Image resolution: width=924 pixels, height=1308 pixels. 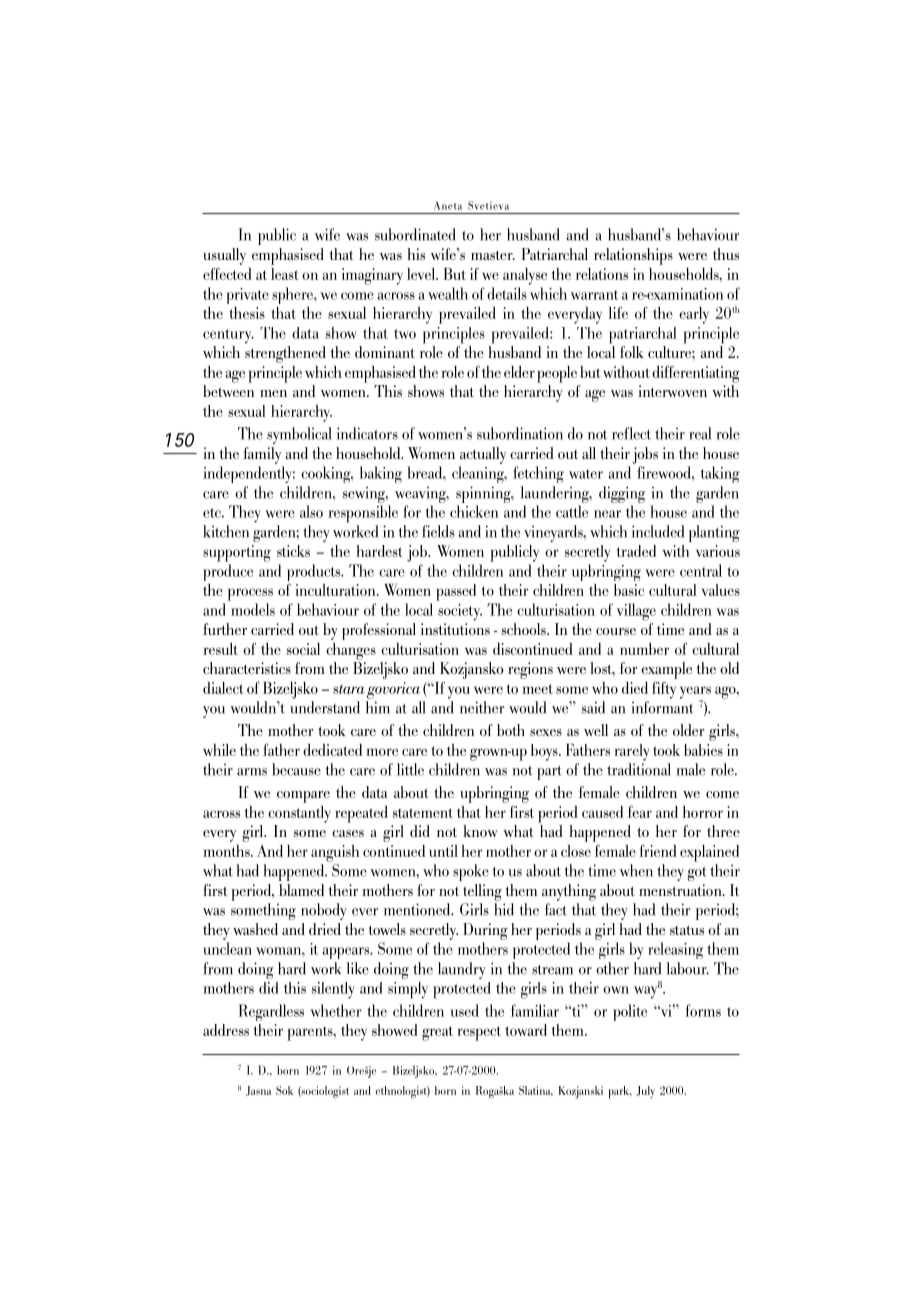 What do you see at coordinates (493, 255) in the screenshot?
I see `master` at bounding box center [493, 255].
